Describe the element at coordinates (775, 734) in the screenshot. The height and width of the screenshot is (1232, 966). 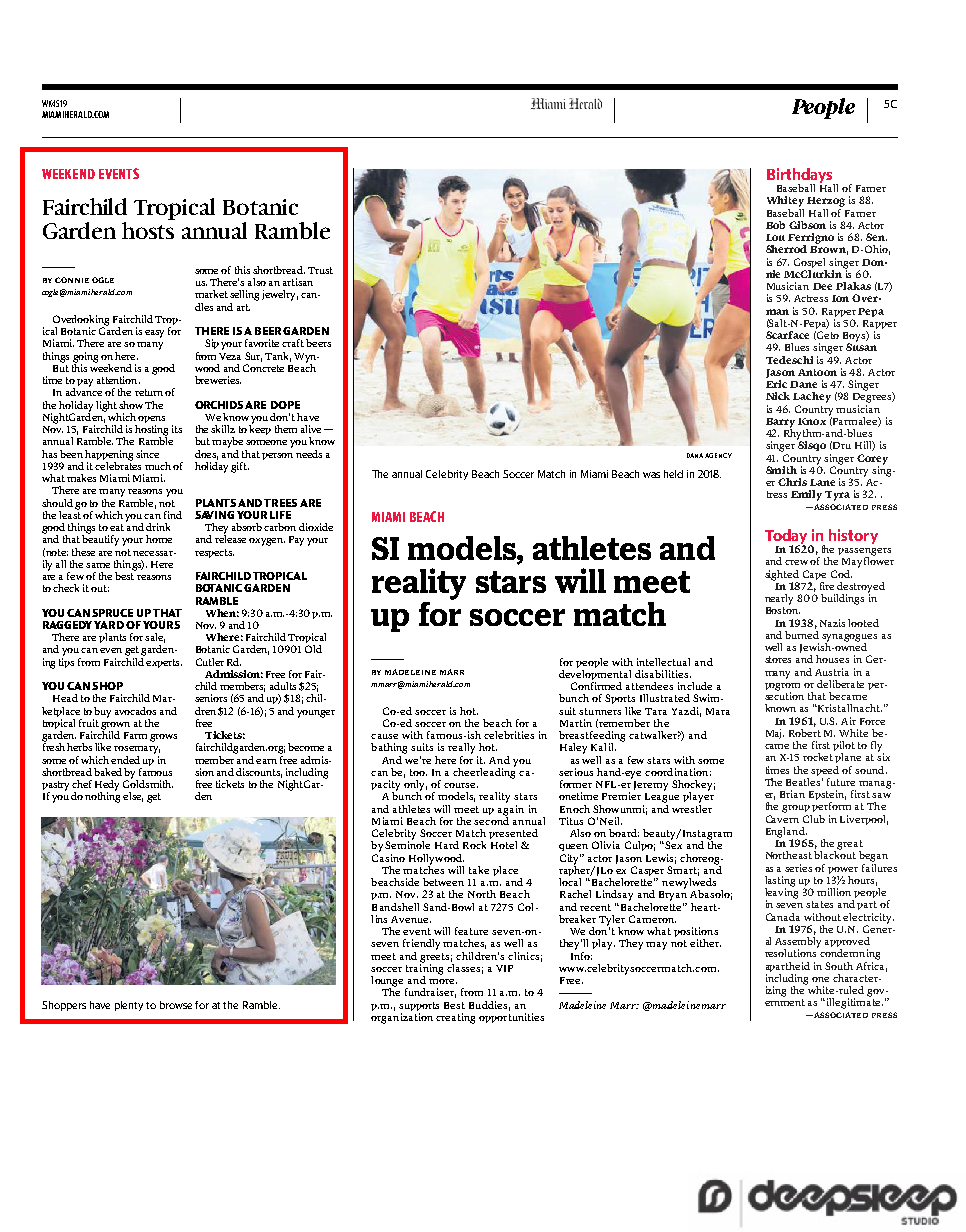
I see `Maj` at that location.
